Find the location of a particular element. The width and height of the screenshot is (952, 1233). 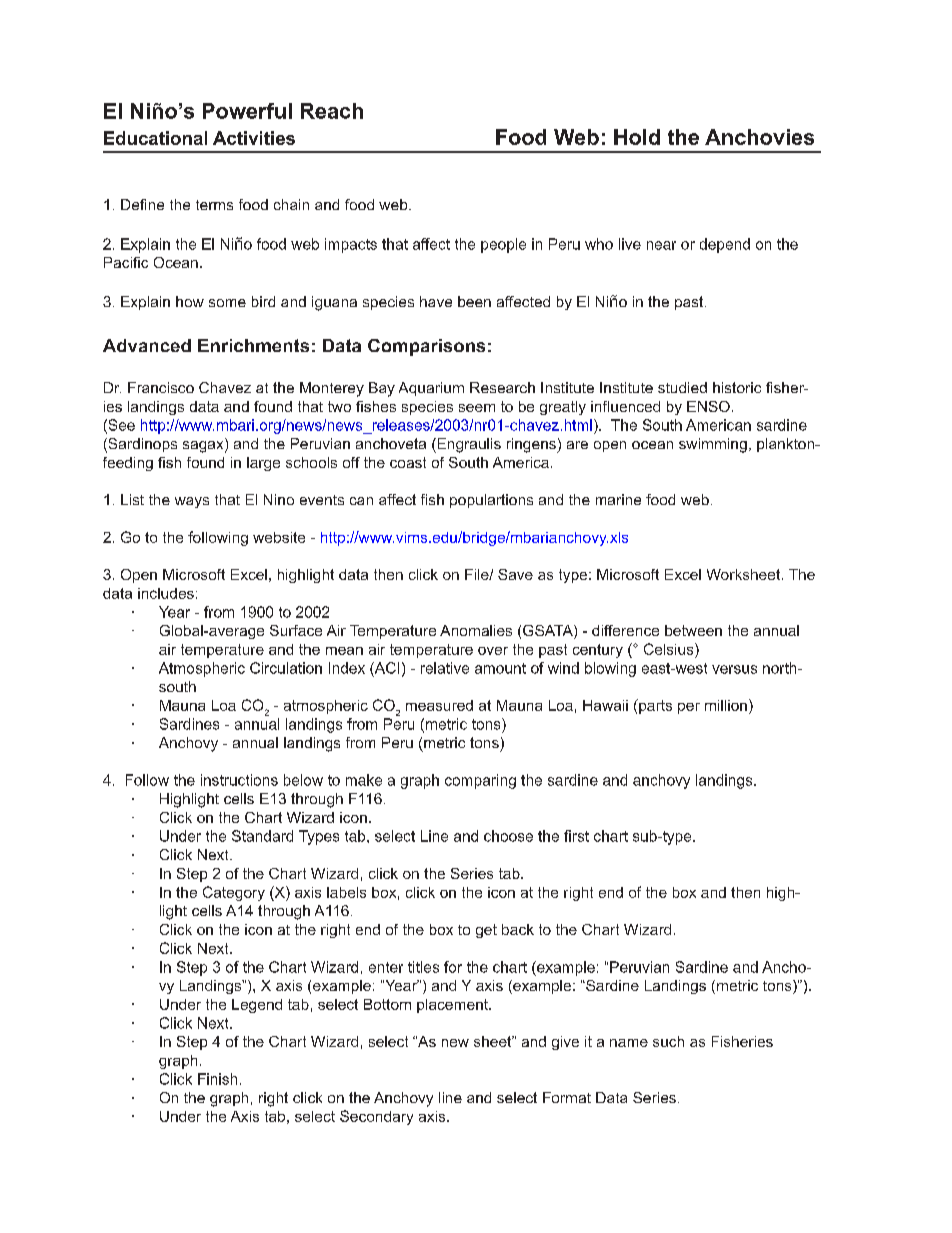

between is located at coordinates (693, 630).
